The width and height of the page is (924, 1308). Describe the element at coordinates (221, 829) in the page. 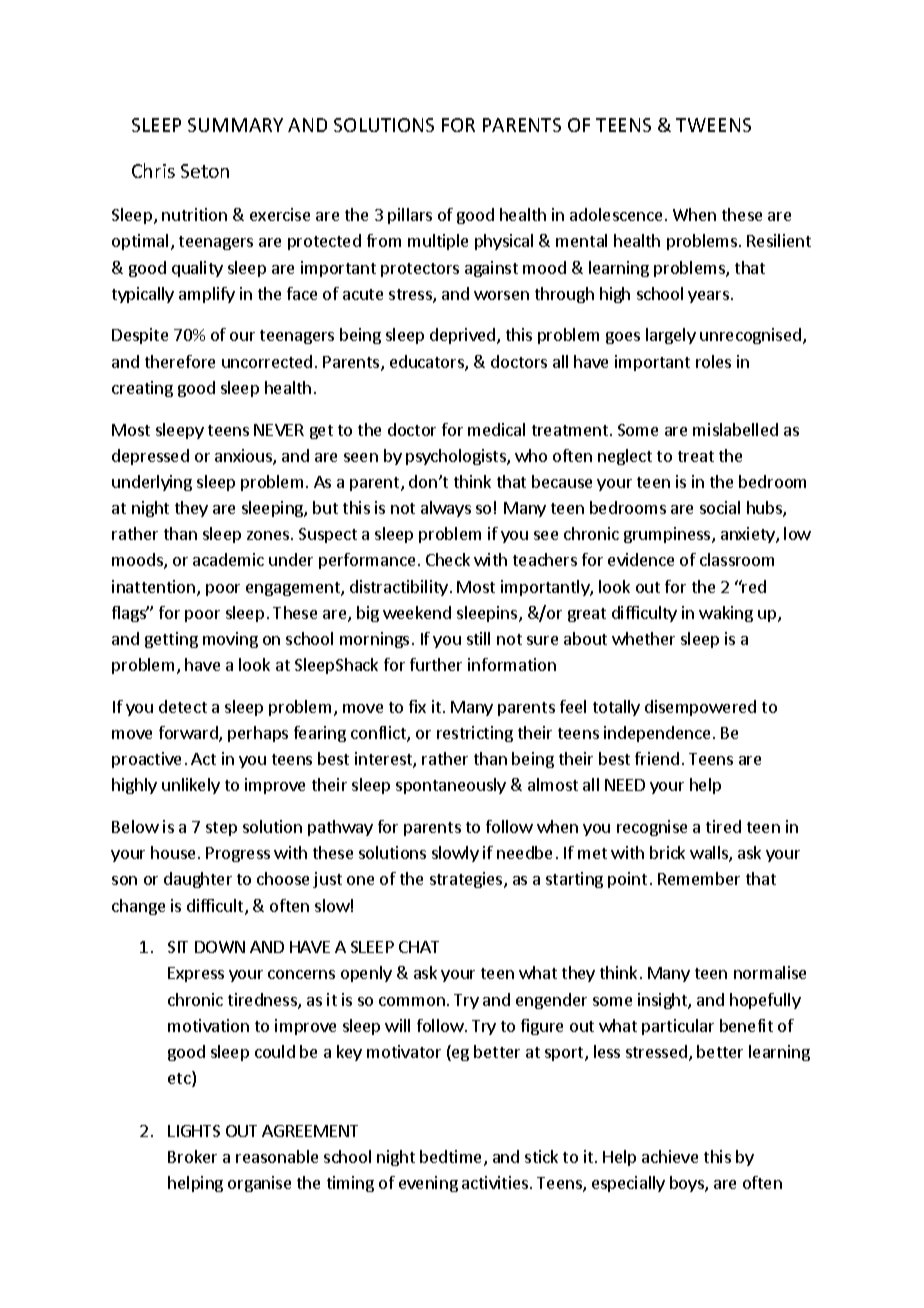

I see `step` at that location.
